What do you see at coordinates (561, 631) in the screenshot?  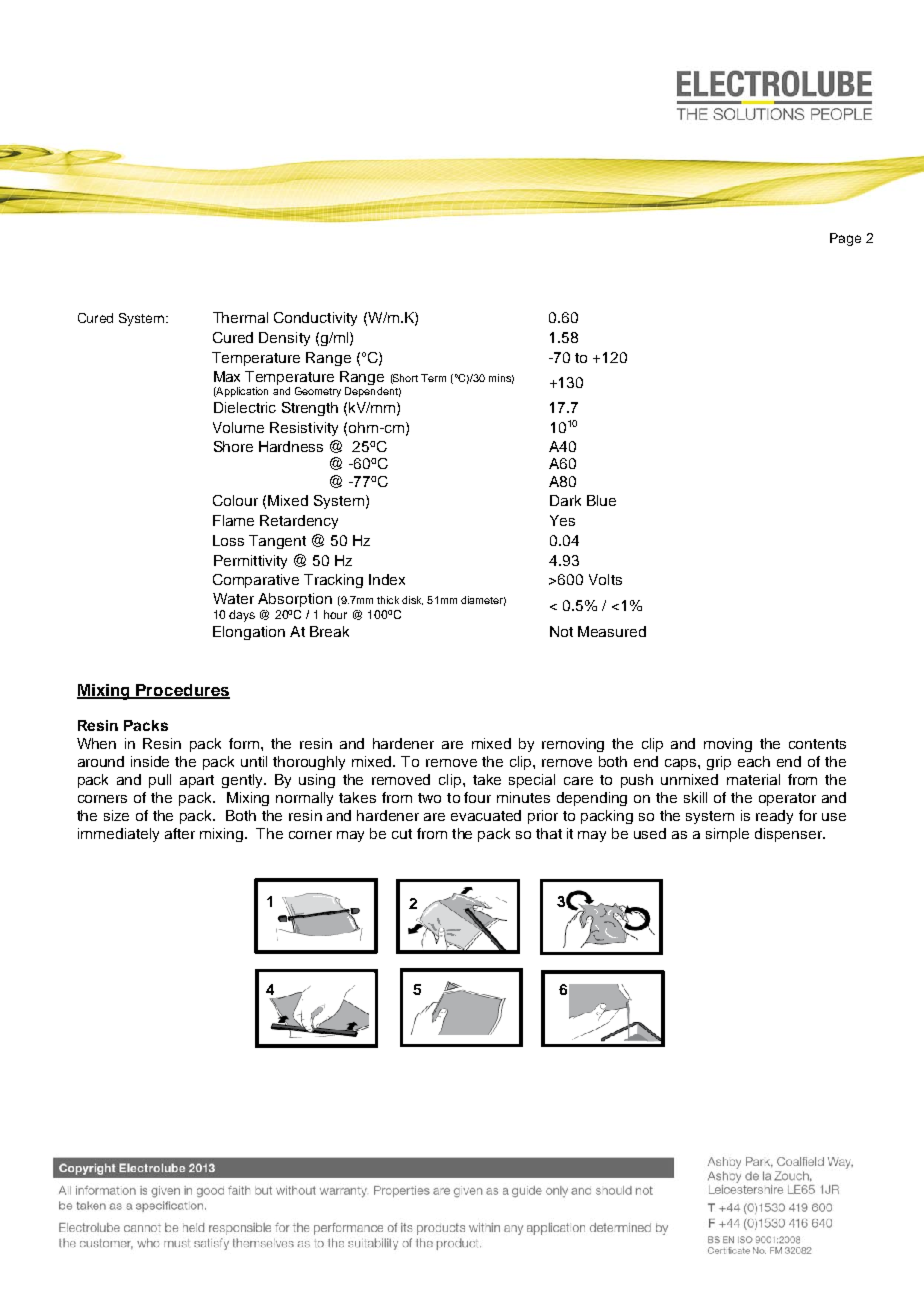 I see `Not` at bounding box center [561, 631].
